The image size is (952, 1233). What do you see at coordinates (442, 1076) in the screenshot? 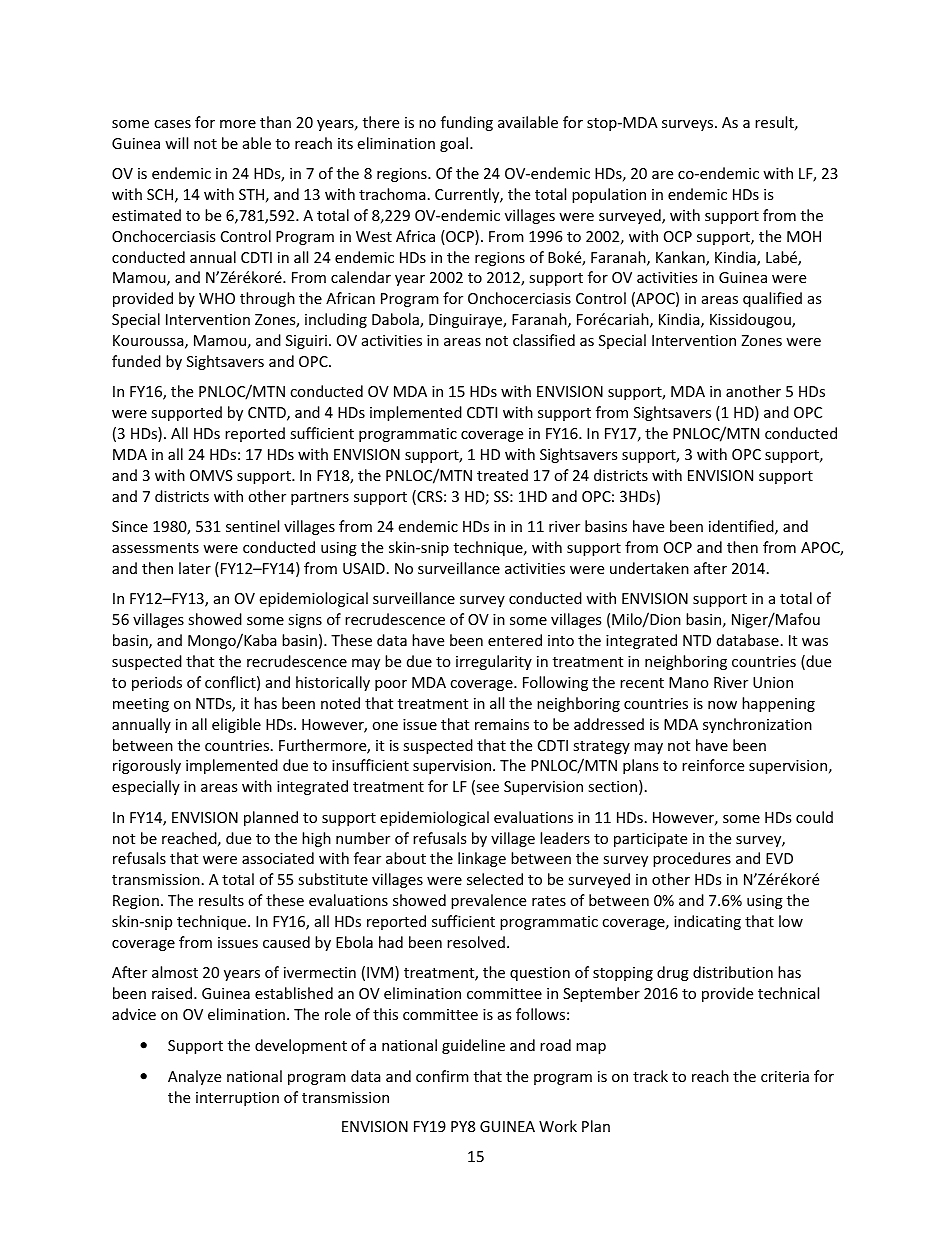
I see `confirm` at bounding box center [442, 1076].
